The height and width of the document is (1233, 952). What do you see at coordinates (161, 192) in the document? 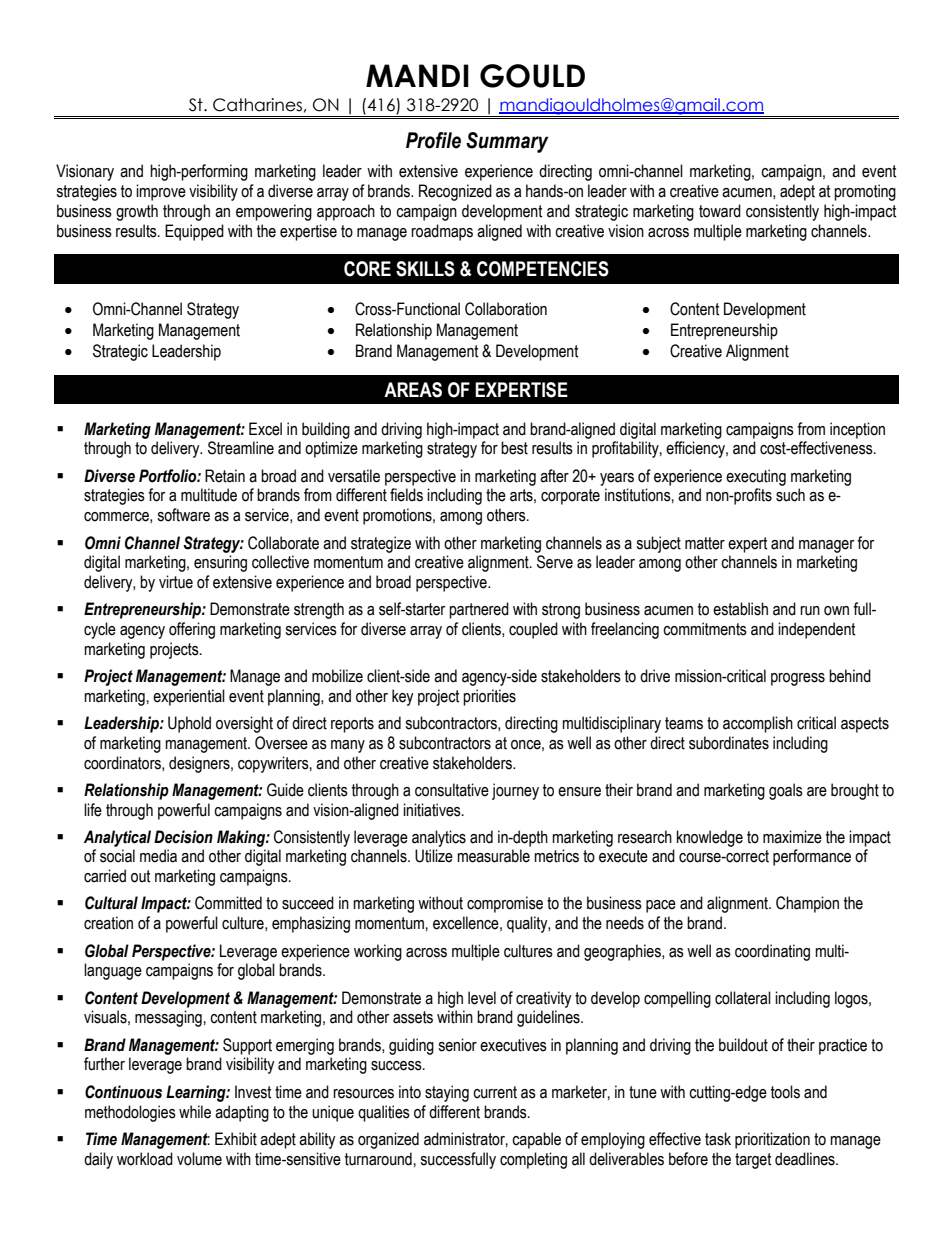
I see `improve` at bounding box center [161, 192].
